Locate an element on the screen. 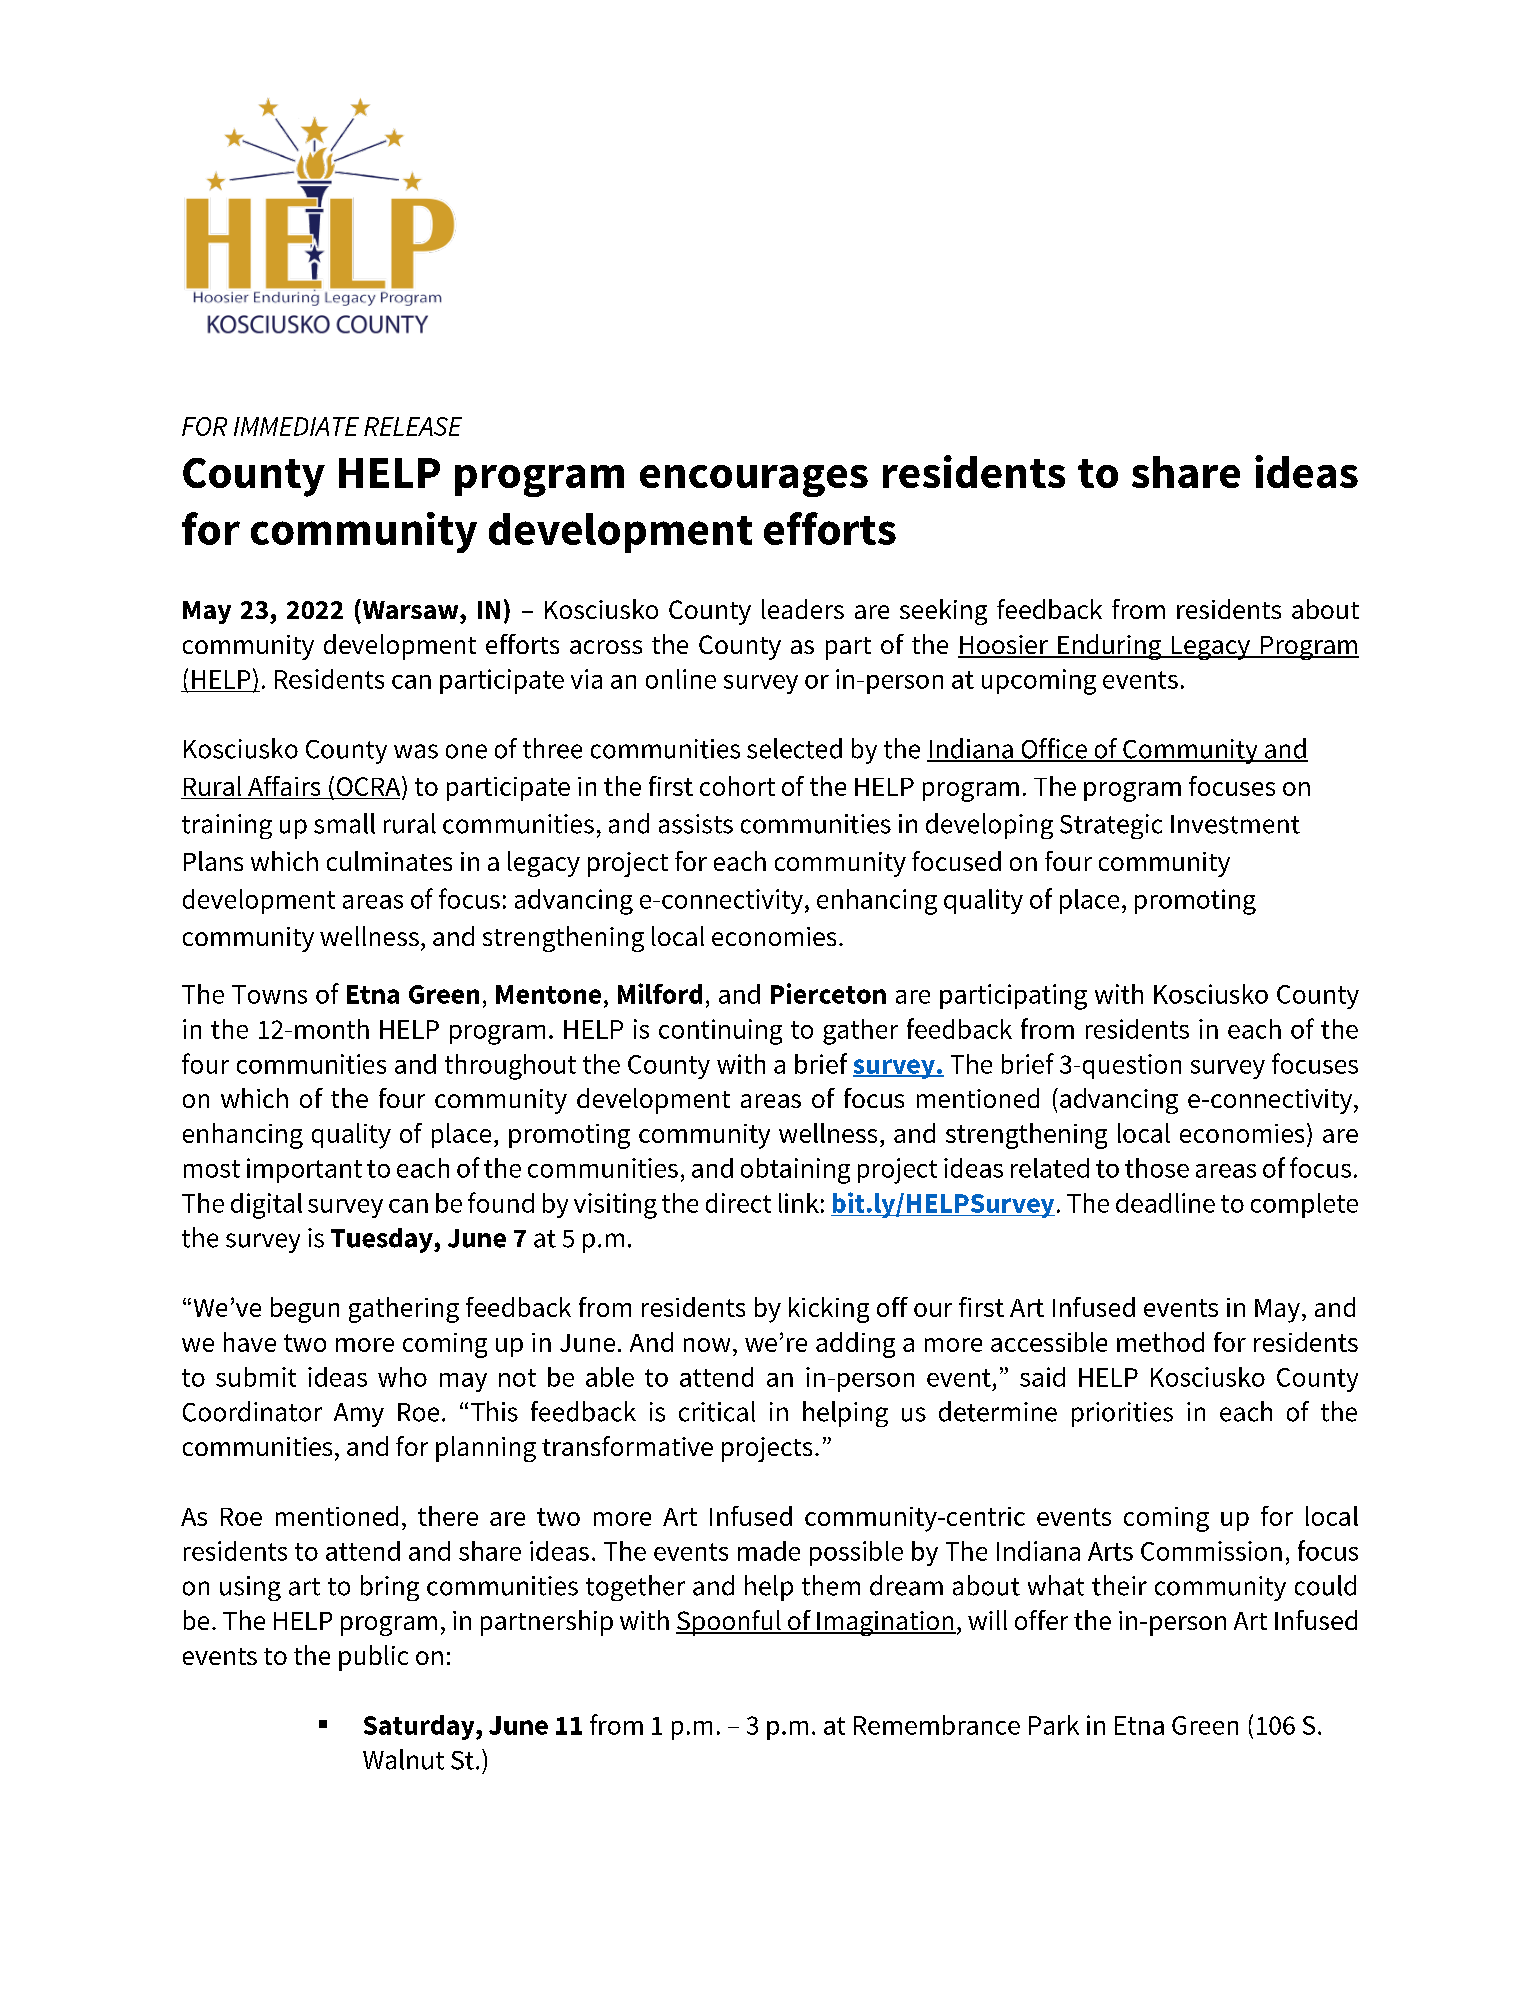 This screenshot has width=1540, height=1993. was is located at coordinates (416, 751).
